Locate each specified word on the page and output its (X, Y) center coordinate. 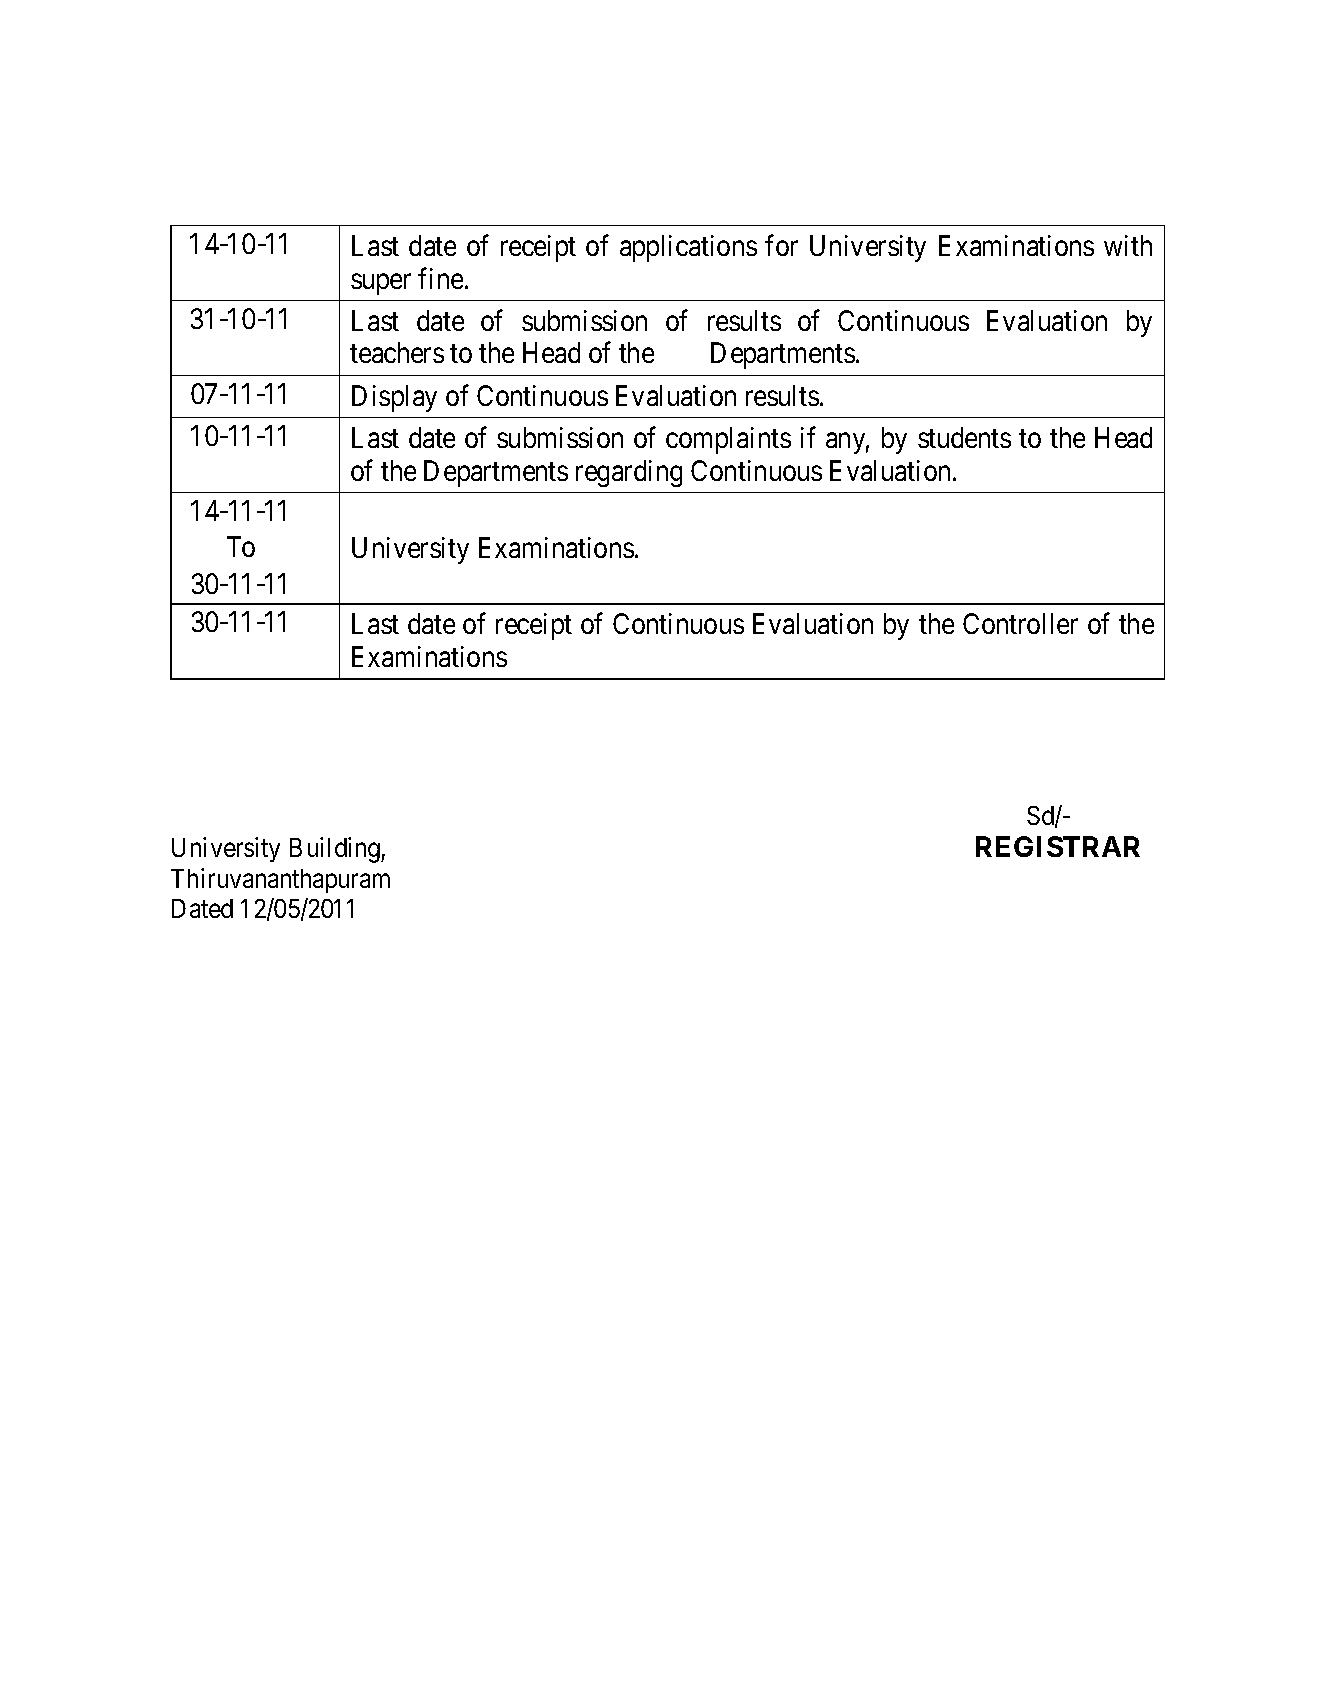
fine (440, 278)
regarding (629, 473)
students (964, 437)
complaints (728, 440)
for (781, 245)
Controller (1020, 623)
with (1128, 245)
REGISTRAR (1058, 846)
